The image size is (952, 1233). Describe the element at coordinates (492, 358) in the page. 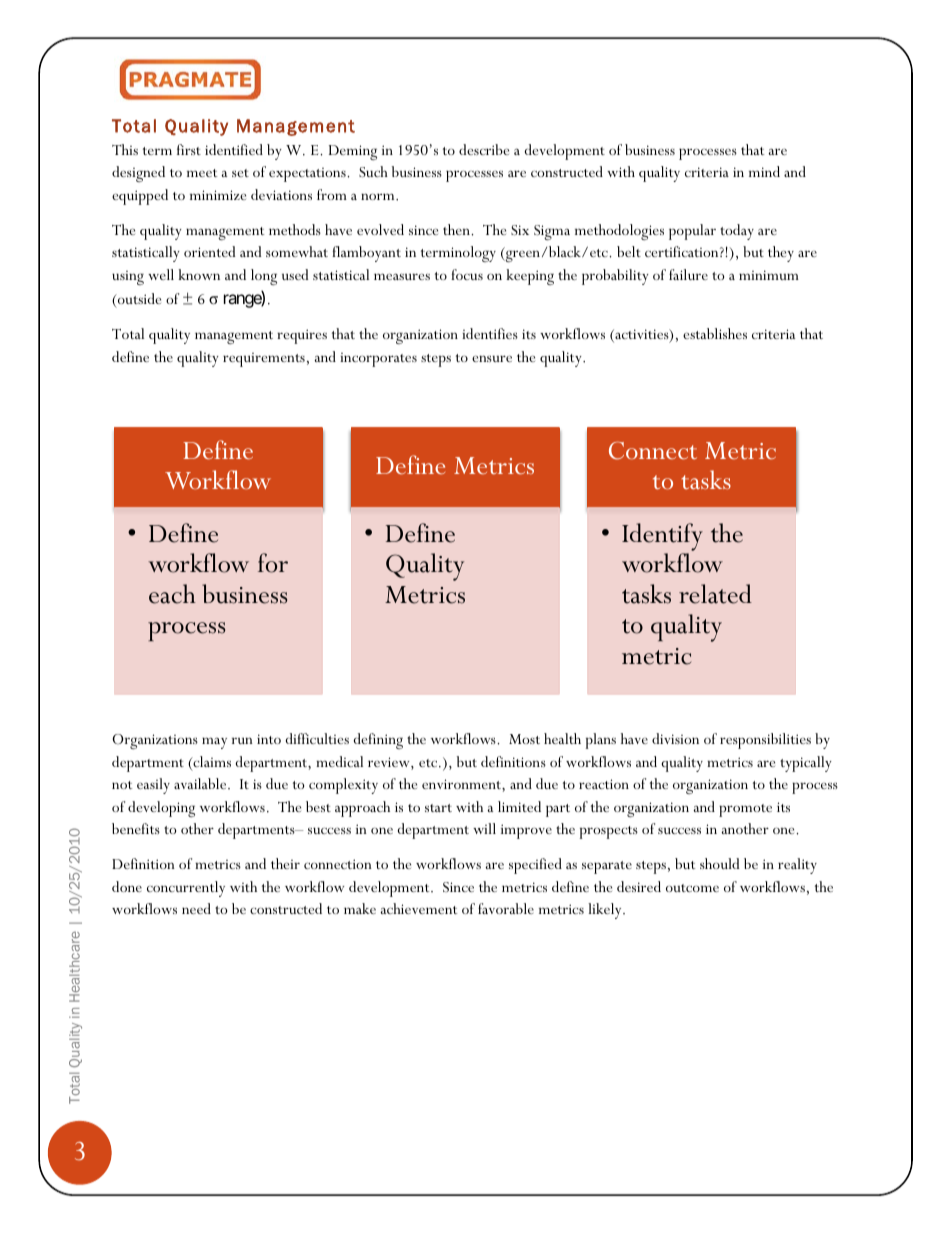

I see `ensure` at that location.
